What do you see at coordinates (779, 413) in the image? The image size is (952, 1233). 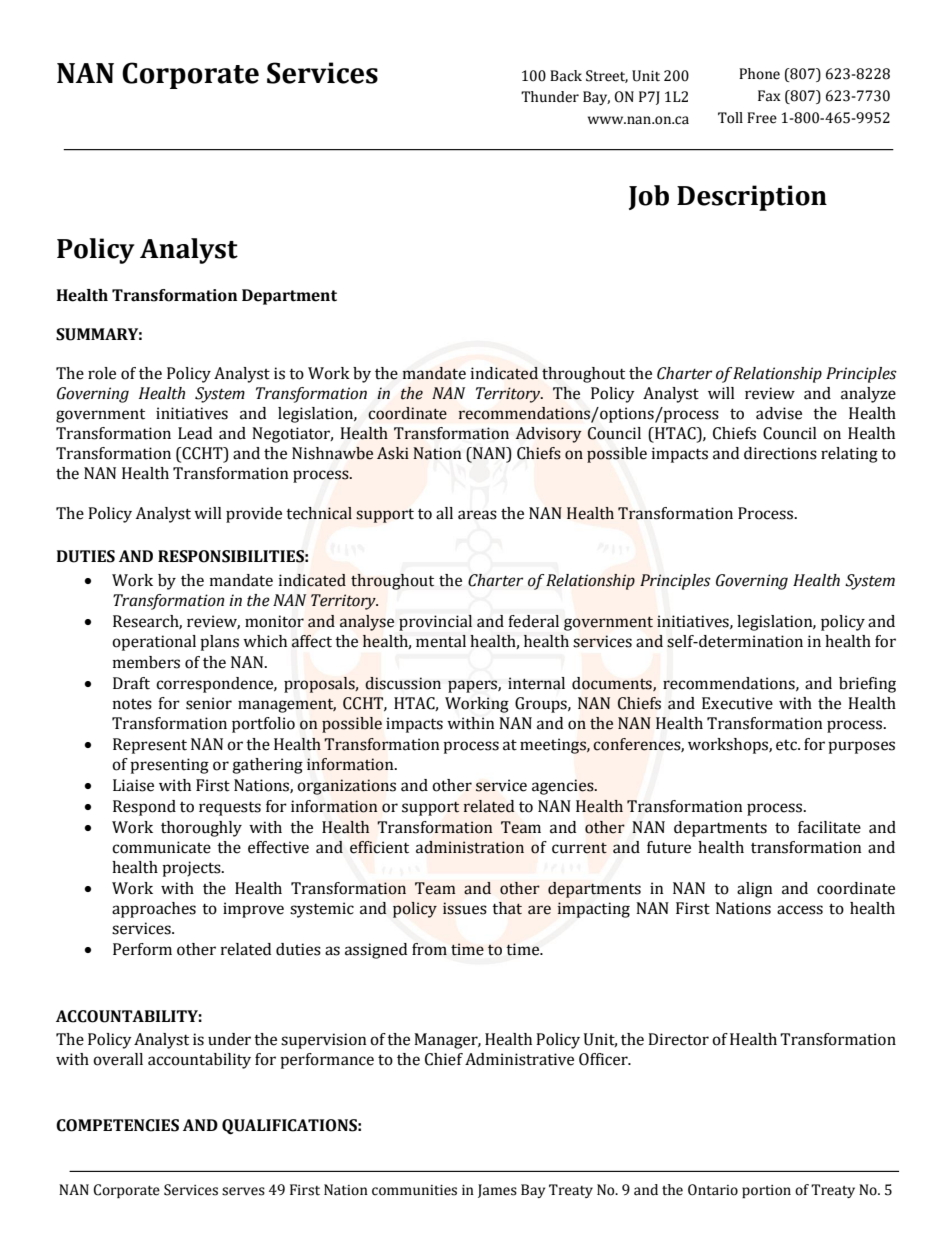 I see `advise` at bounding box center [779, 413].
